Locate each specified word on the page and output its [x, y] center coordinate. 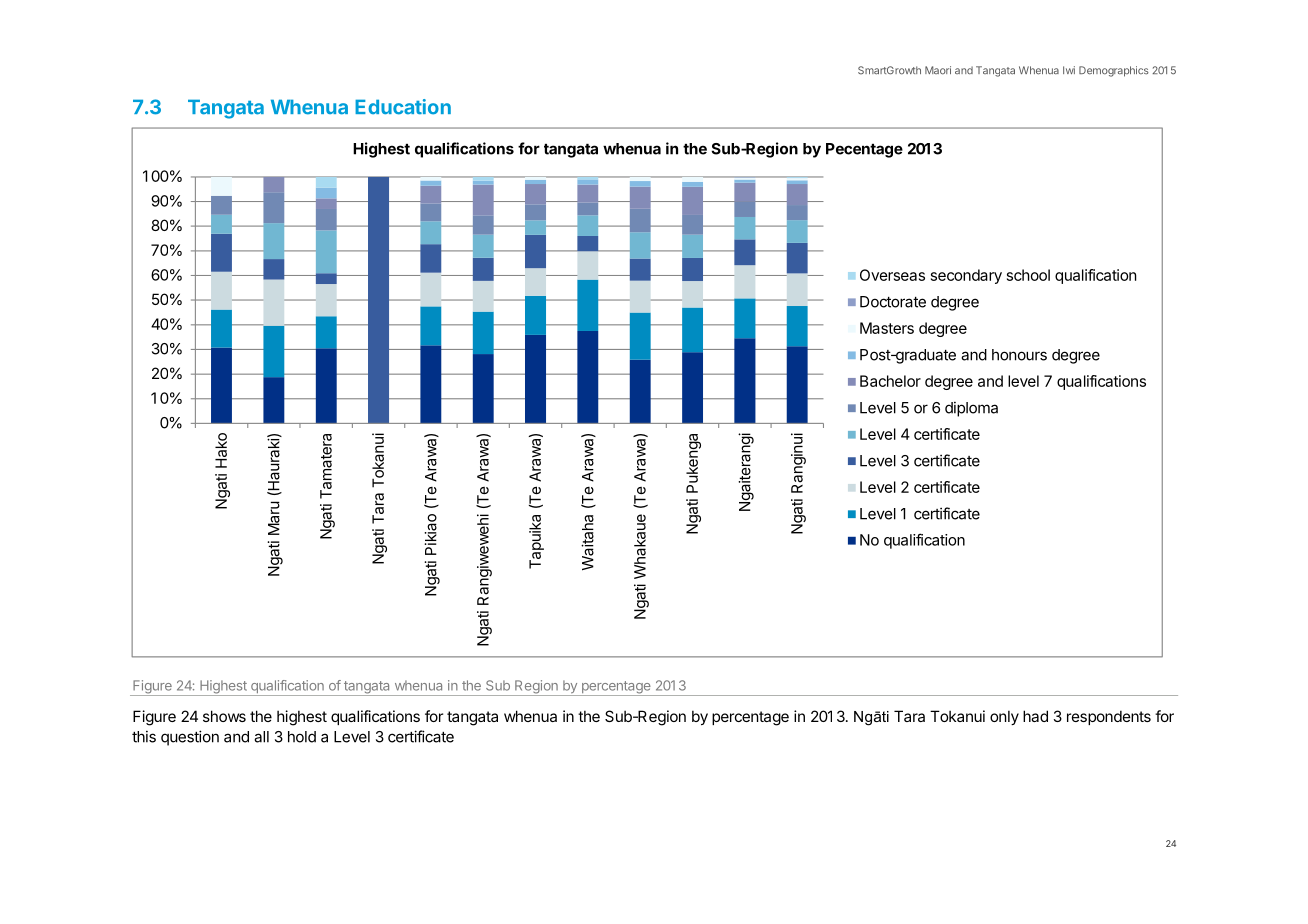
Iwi [1069, 70]
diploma [971, 409]
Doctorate [893, 302]
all [261, 737]
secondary [966, 276]
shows [224, 716]
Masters [887, 328]
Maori [938, 70]
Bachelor [890, 381]
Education [403, 107]
